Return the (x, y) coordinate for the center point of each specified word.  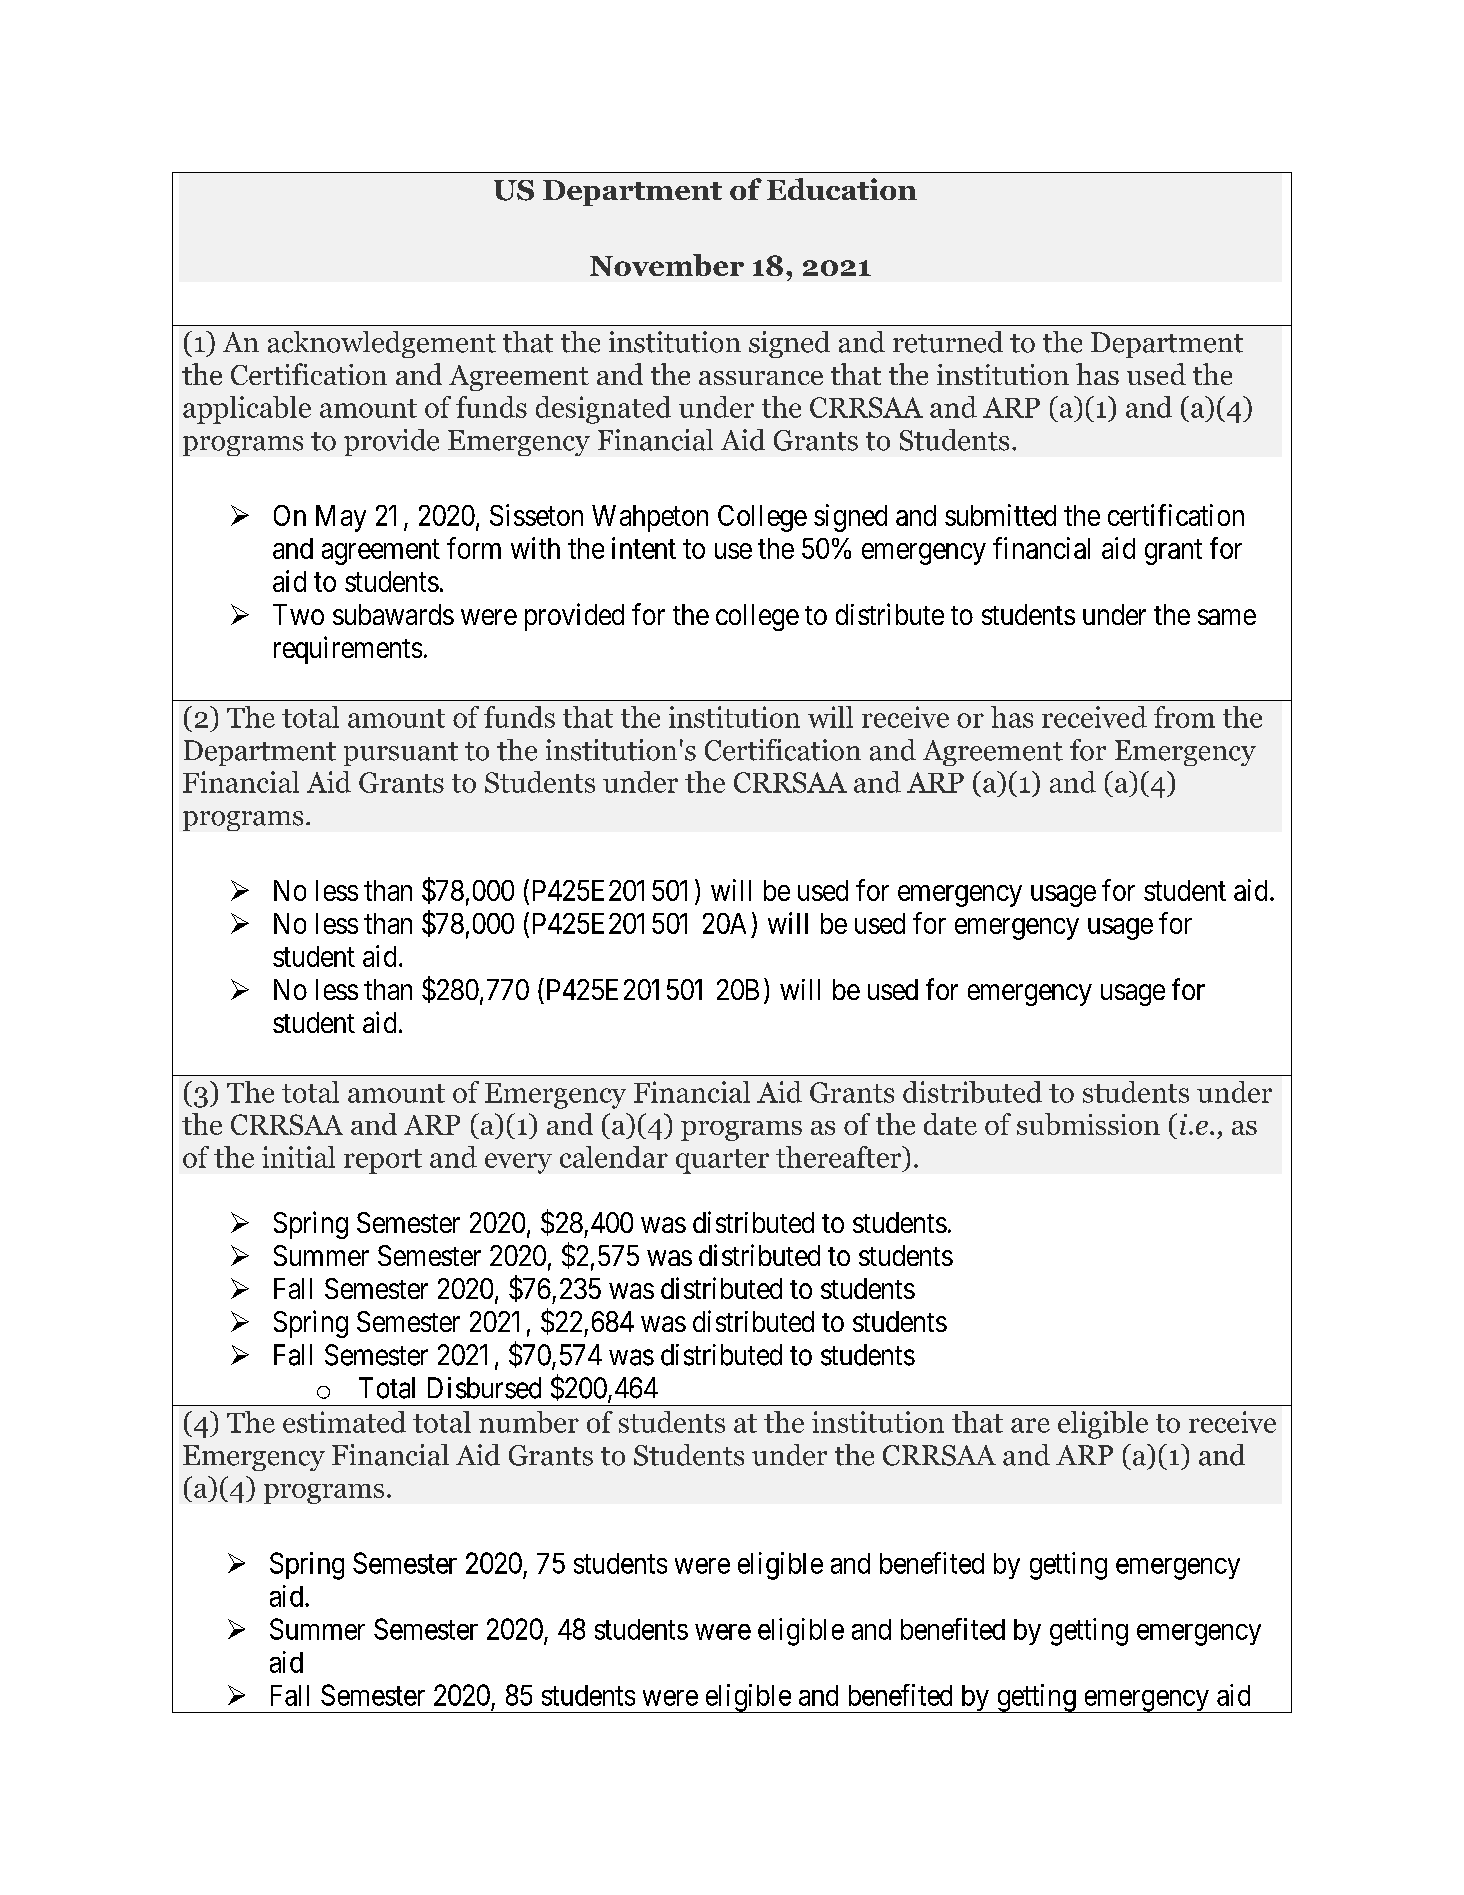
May (341, 518)
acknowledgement (382, 344)
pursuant (401, 754)
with (535, 548)
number (529, 1422)
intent (644, 548)
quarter (722, 1161)
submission (1088, 1124)
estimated (344, 1422)
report (383, 1161)
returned (948, 342)
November (667, 265)
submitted (1000, 515)
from (1184, 717)
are (1030, 1425)
